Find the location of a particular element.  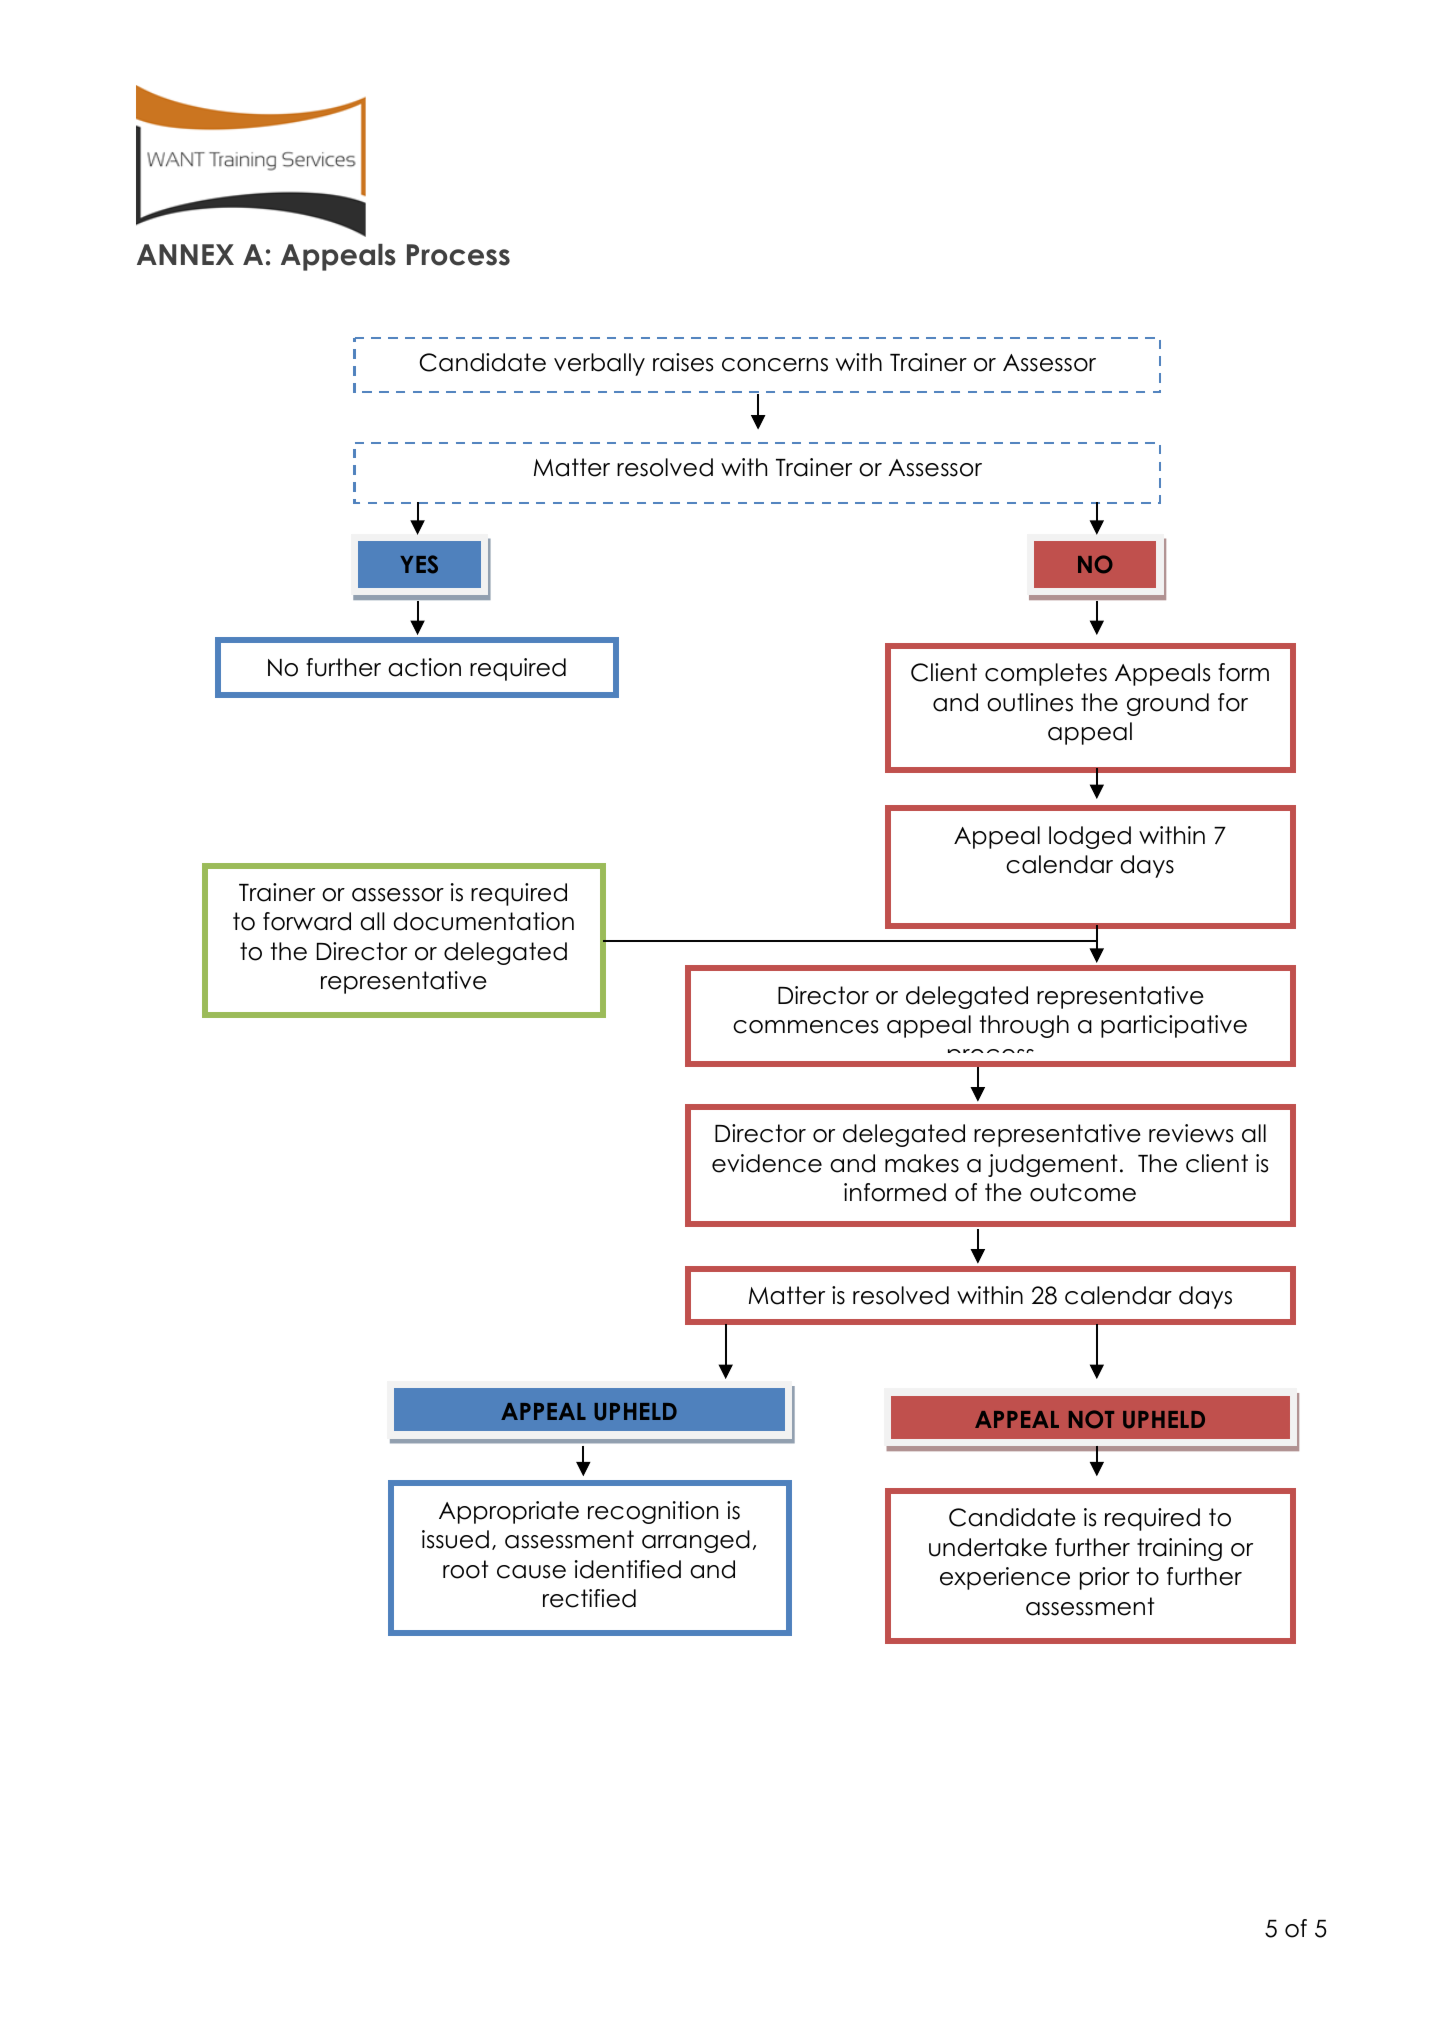

issued is located at coordinates (455, 1539).
